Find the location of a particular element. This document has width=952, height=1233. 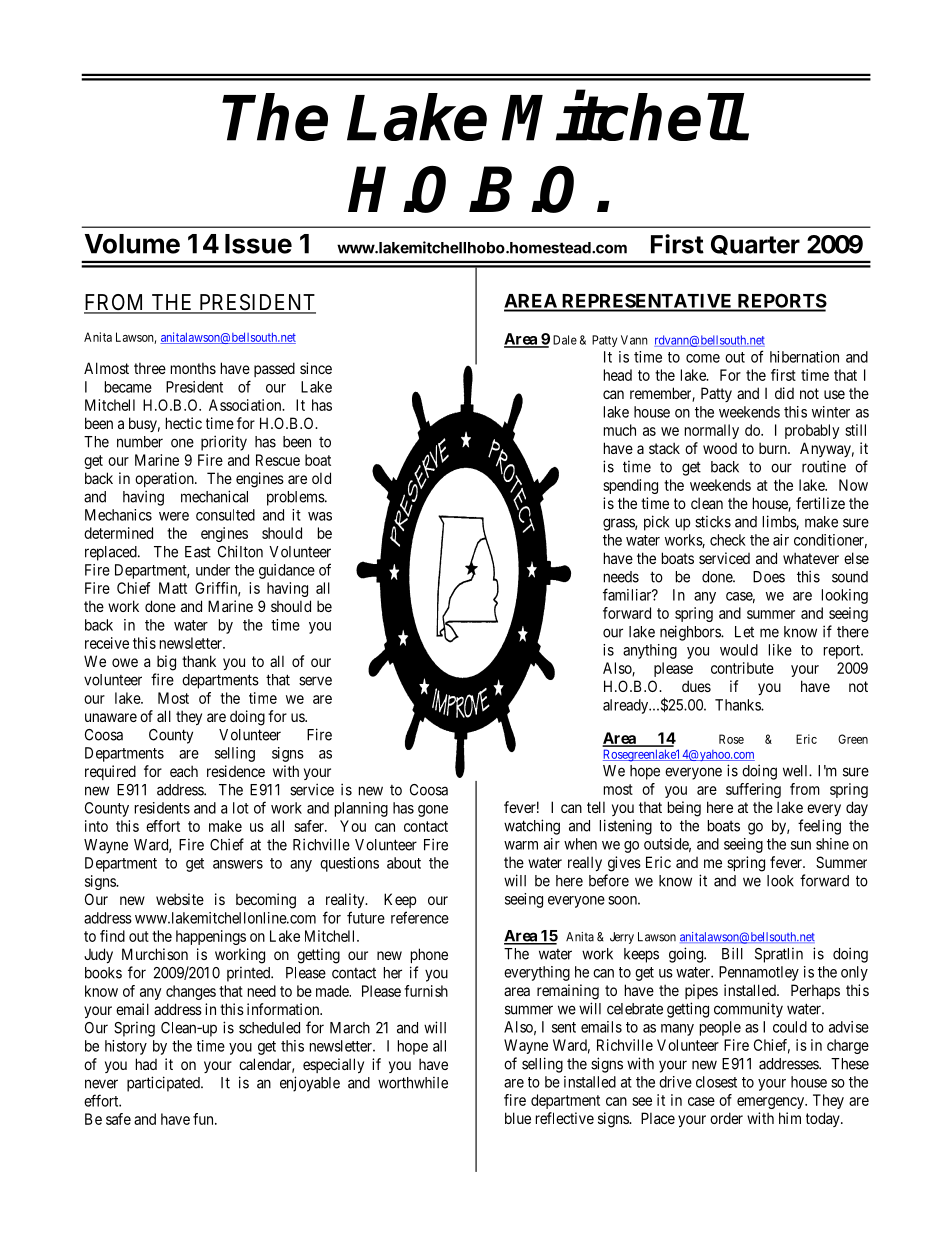

Dale is located at coordinates (565, 340).
